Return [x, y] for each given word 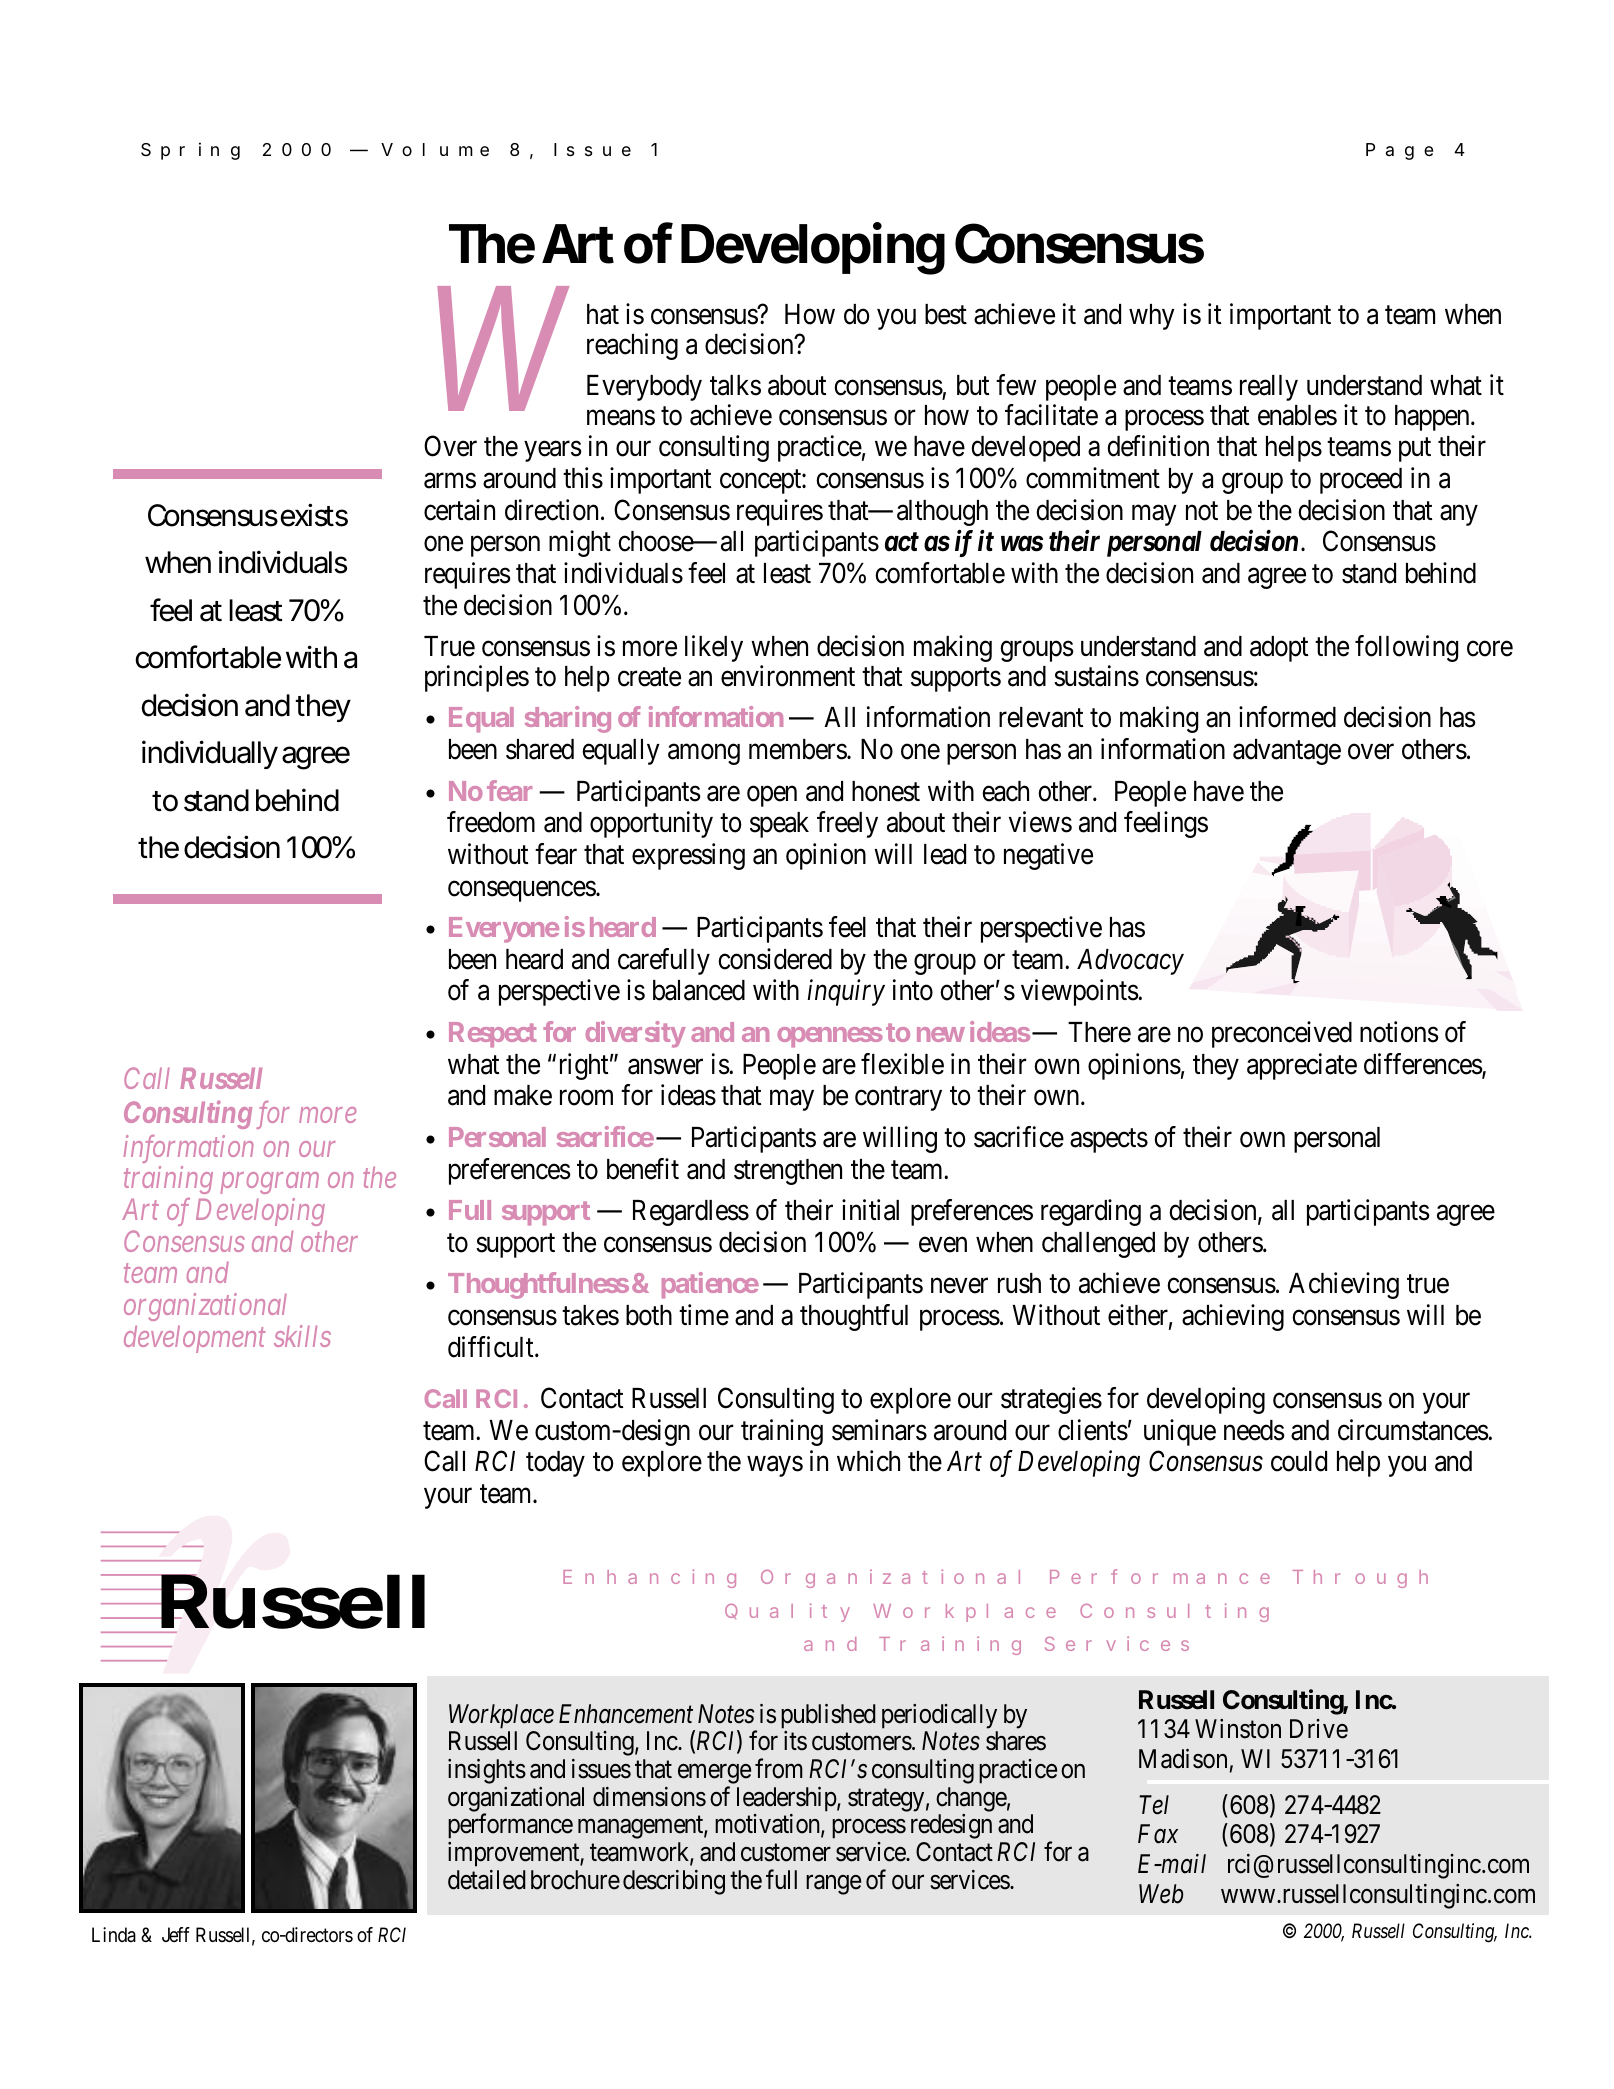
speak [779, 825]
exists [314, 515]
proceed [1361, 481]
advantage [1287, 752]
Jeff [176, 1934]
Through [1360, 1579]
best [946, 314]
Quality [787, 1612]
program [269, 1183]
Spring [190, 151]
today [555, 1464]
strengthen [788, 1172]
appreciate [1302, 1066]
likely [714, 648]
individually [210, 754]
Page [1399, 151]
